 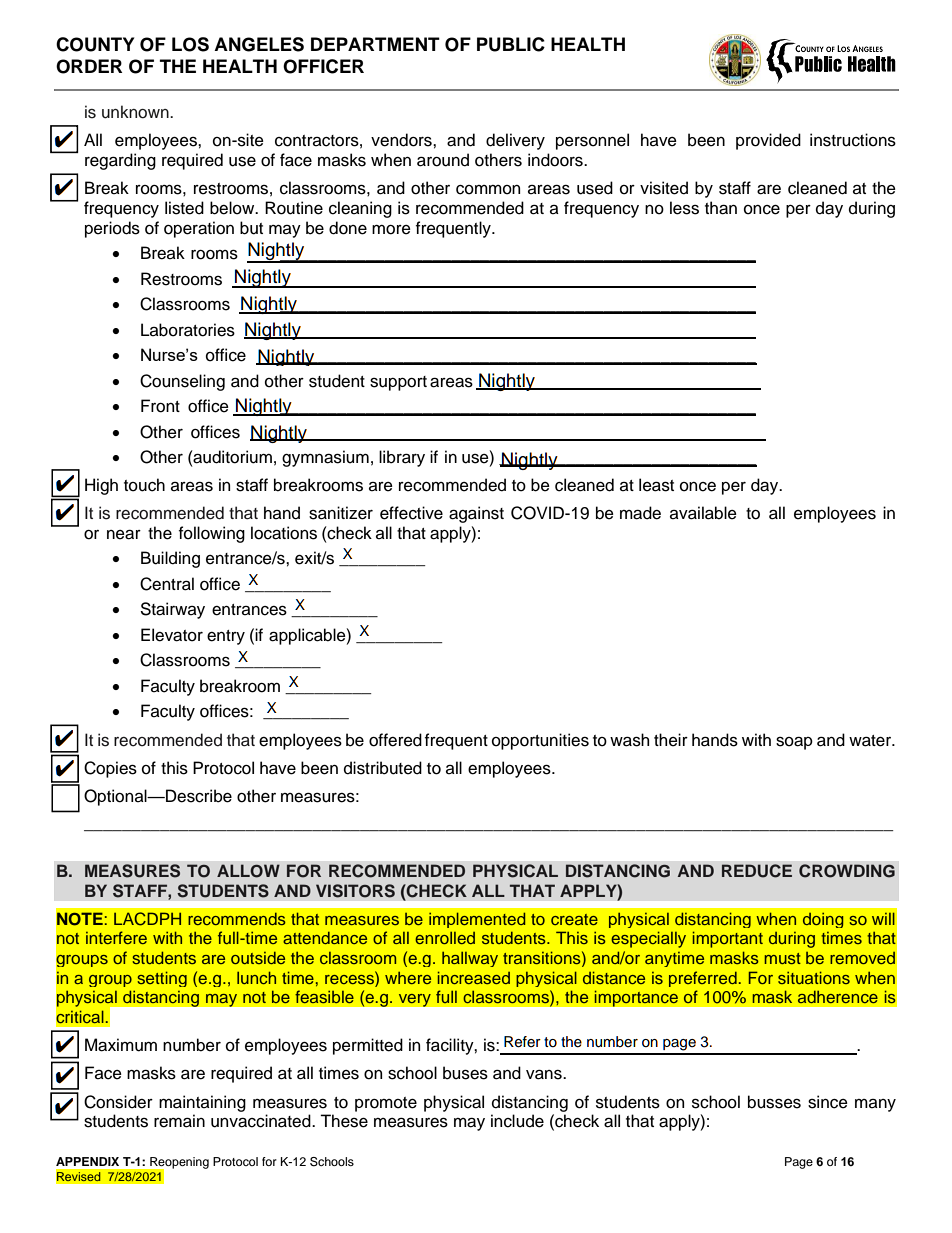 I want to click on Laboratories, so click(x=188, y=330).
